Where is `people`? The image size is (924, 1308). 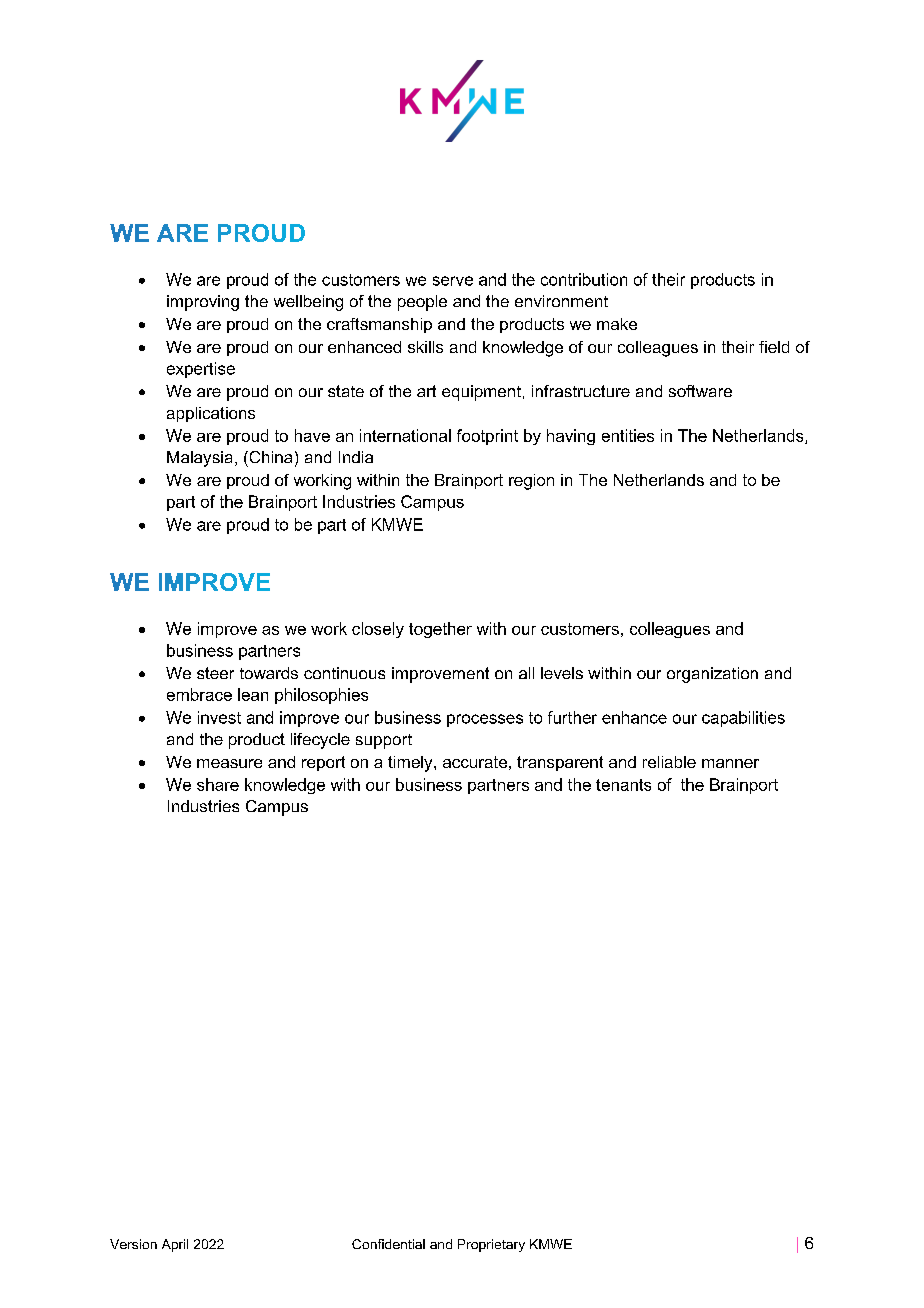 people is located at coordinates (422, 303).
